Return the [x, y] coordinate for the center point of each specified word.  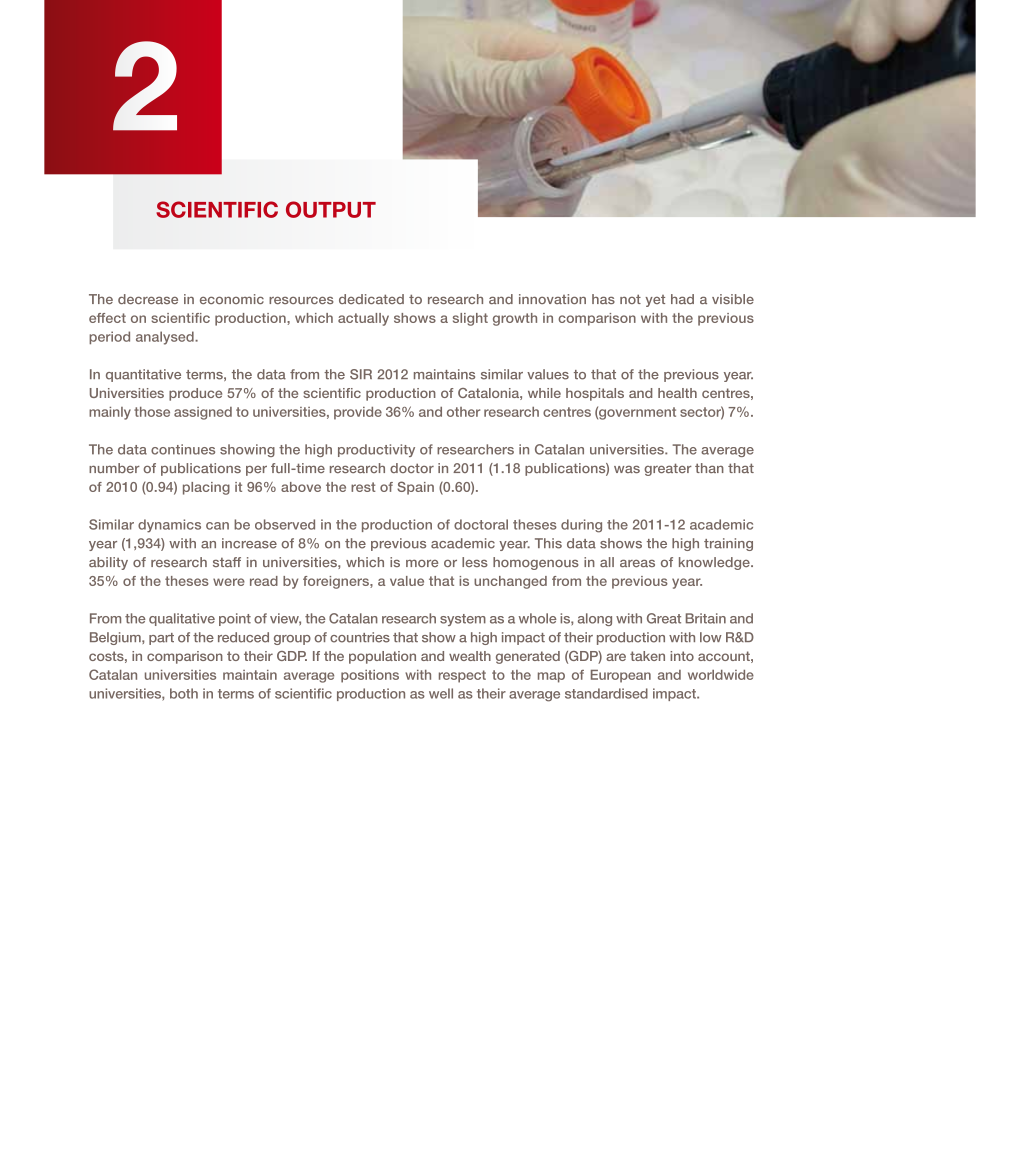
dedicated [371, 299]
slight [470, 319]
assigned [203, 413]
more [422, 563]
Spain [415, 488]
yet [655, 301]
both [184, 693]
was [627, 469]
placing [206, 488]
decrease [148, 299]
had [682, 299]
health [677, 393]
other [463, 412]
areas [637, 563]
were [229, 582]
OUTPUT [331, 209]
